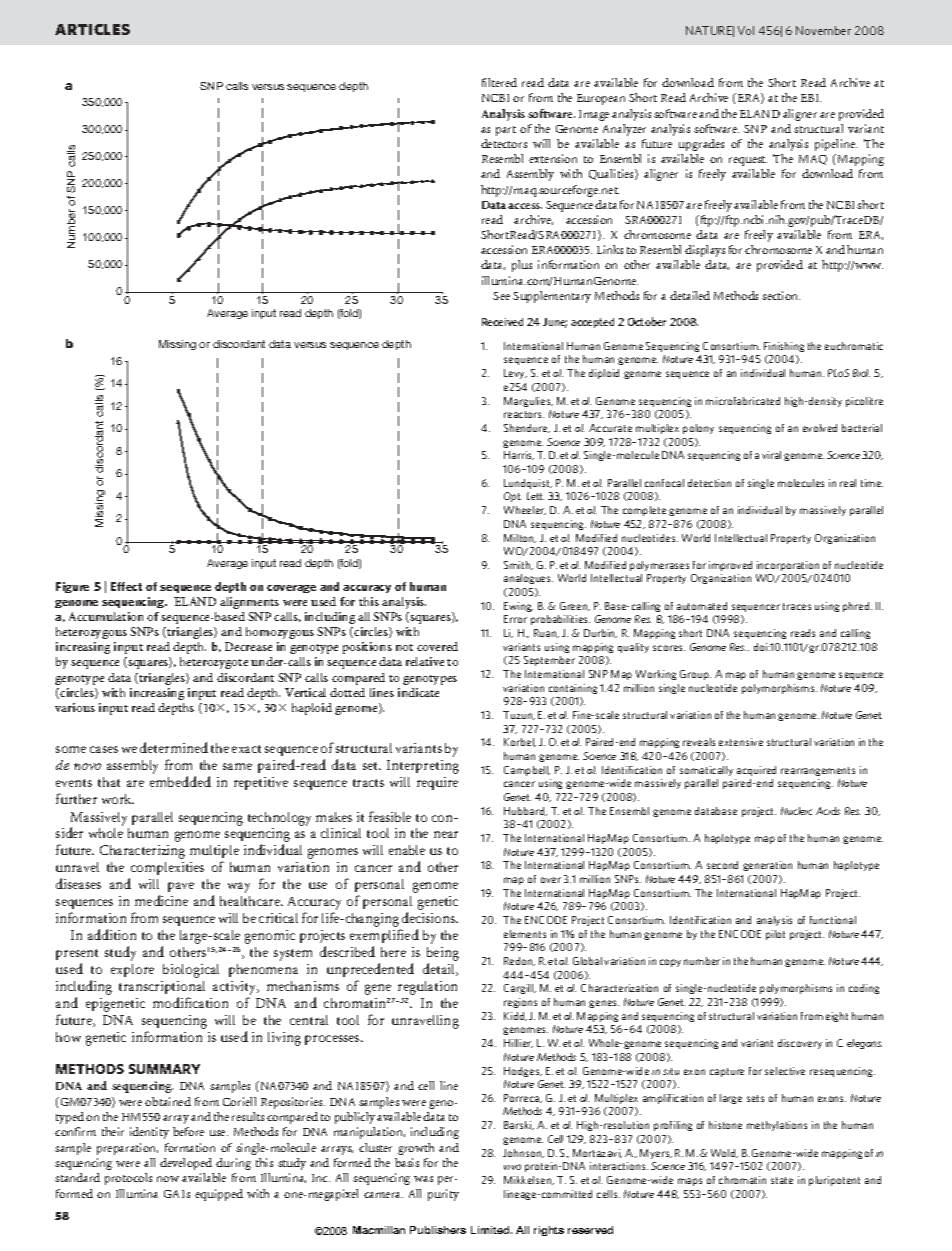  I want to click on EBI, so click(811, 98).
